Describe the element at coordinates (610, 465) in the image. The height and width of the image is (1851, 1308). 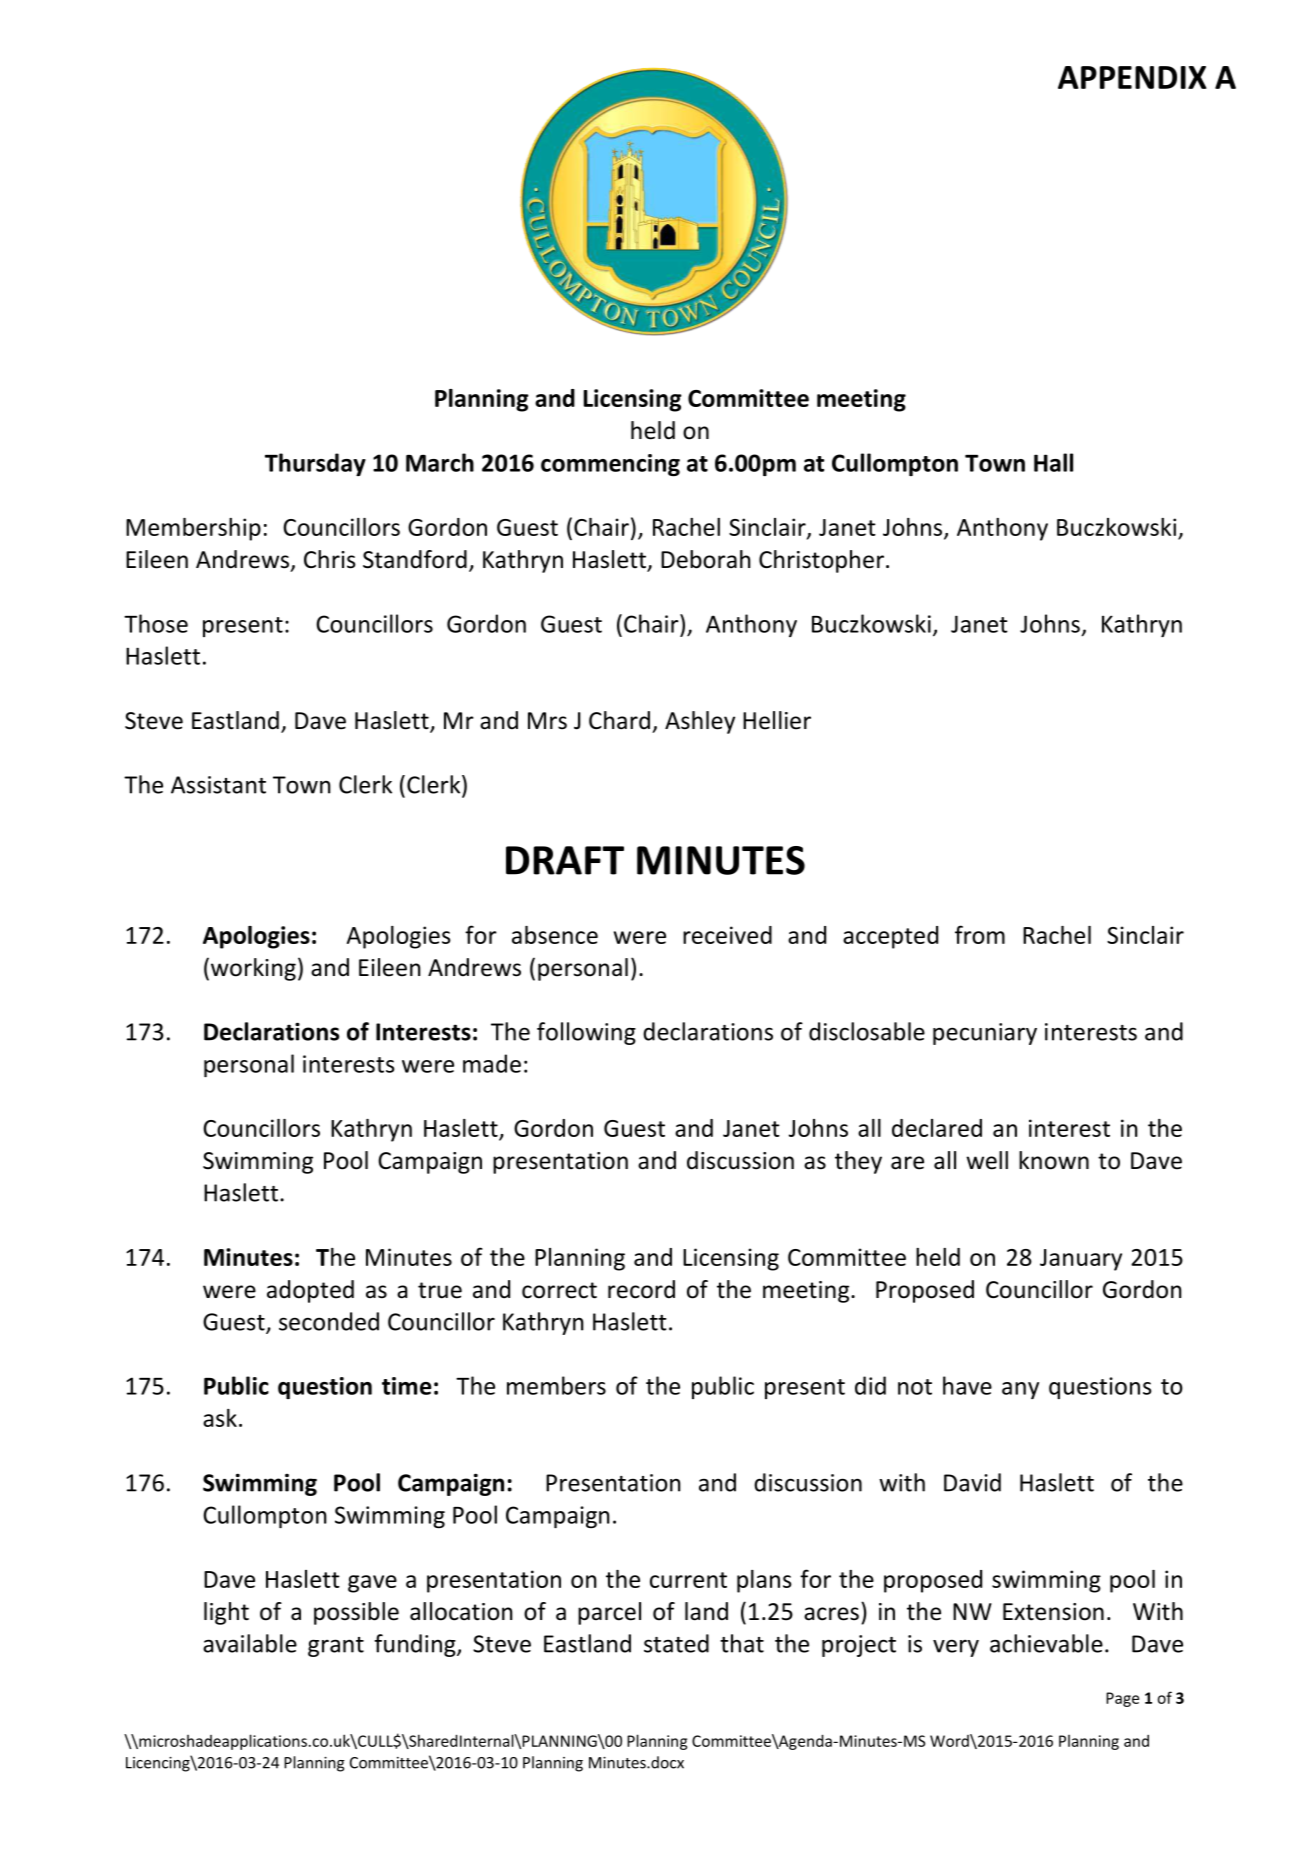
I see `commencing` at that location.
